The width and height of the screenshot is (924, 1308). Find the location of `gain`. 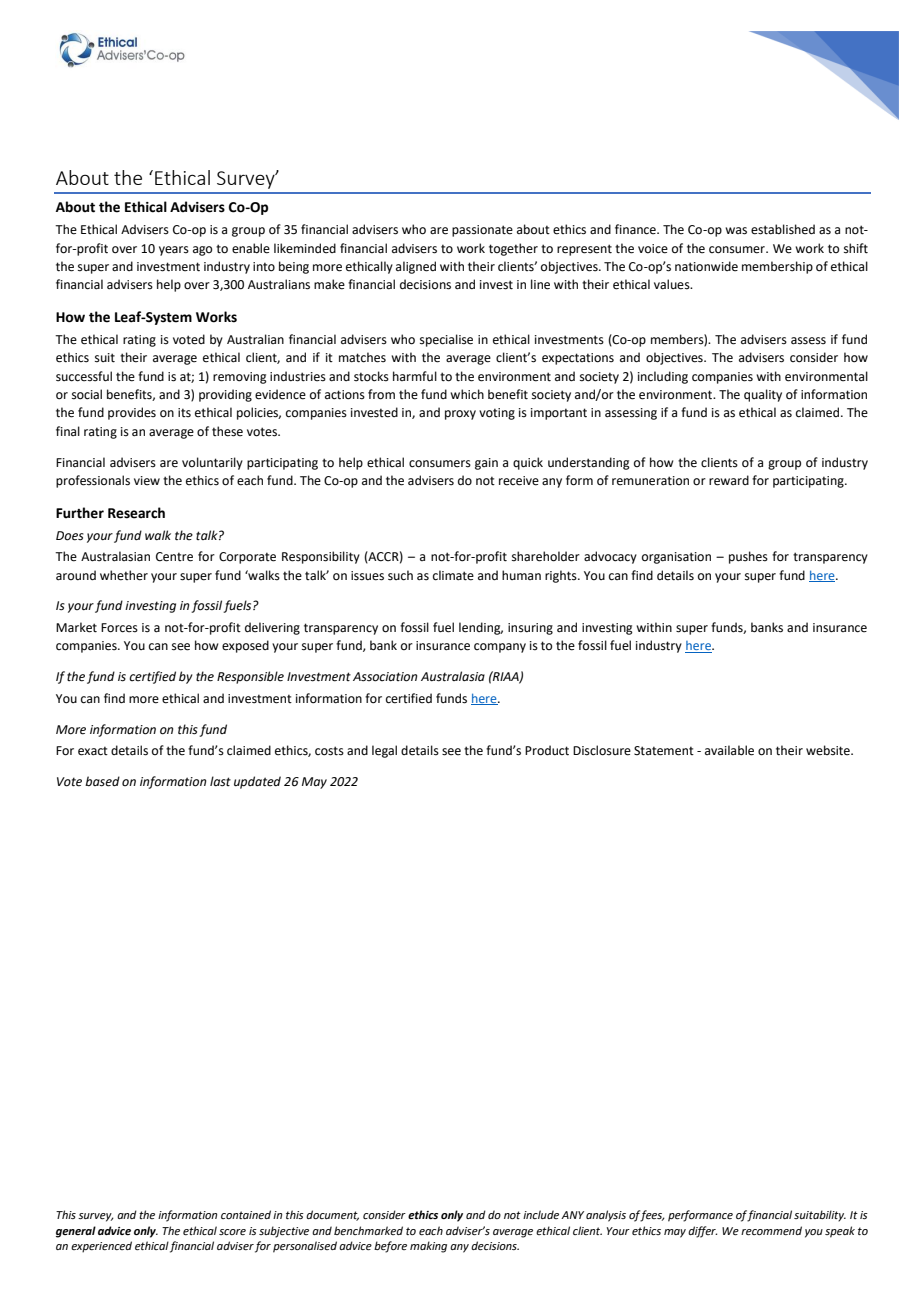

gain is located at coordinates (486, 464).
